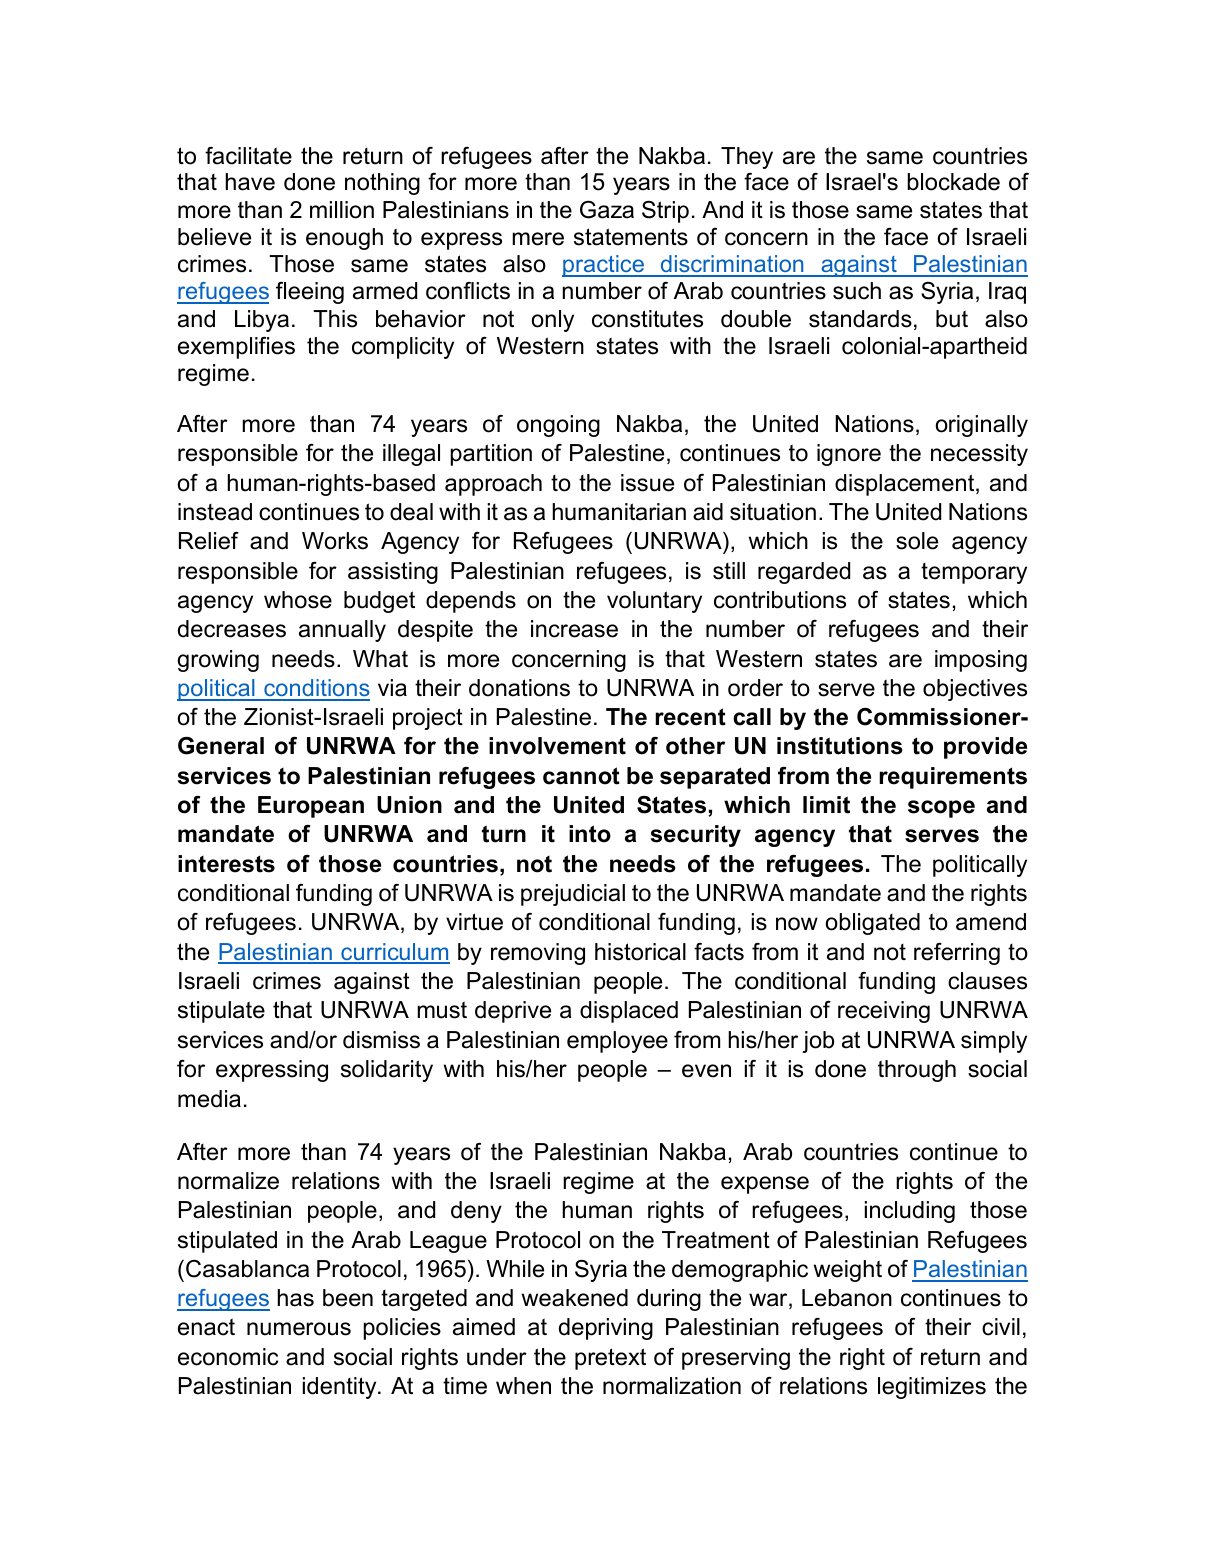  What do you see at coordinates (953, 778) in the screenshot?
I see `requirements` at bounding box center [953, 778].
